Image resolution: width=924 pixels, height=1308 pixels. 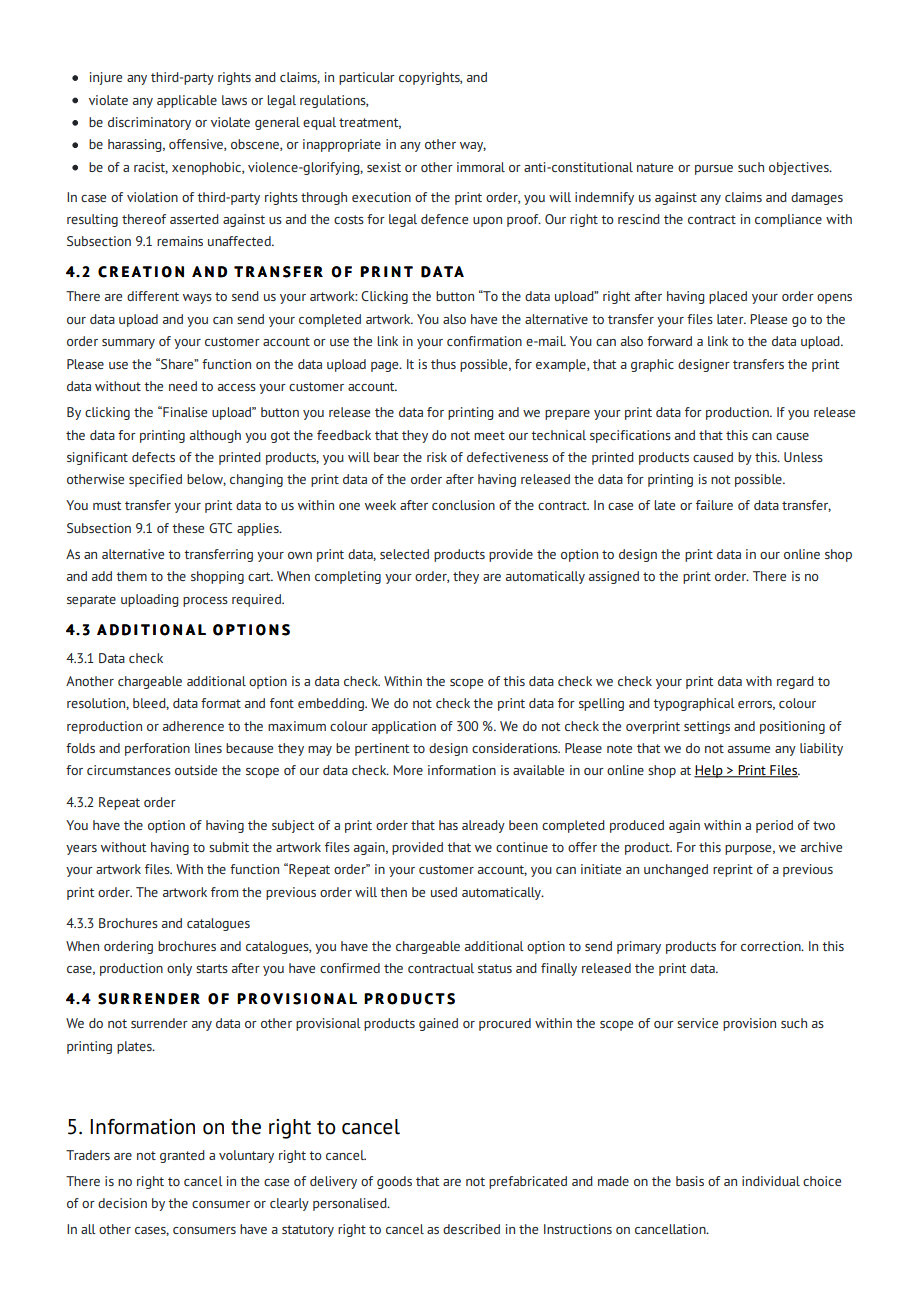 I want to click on pursue, so click(x=714, y=170).
